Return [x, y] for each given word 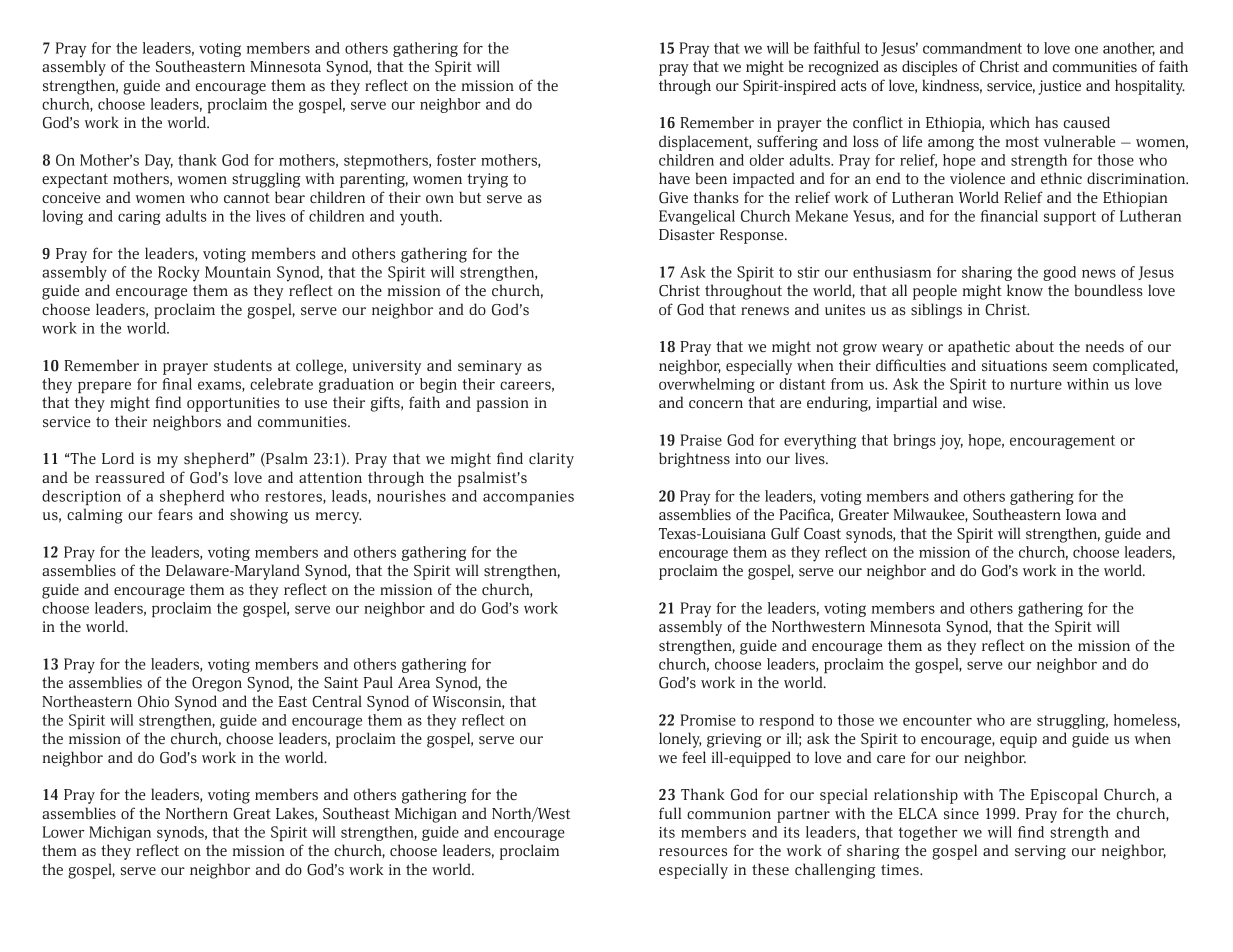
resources [693, 852]
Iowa [1081, 514]
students [243, 365]
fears [175, 514]
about [1035, 346]
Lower [64, 832]
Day [159, 162]
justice [1059, 87]
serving [1040, 852]
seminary [490, 367]
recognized [843, 68]
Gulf [785, 533]
